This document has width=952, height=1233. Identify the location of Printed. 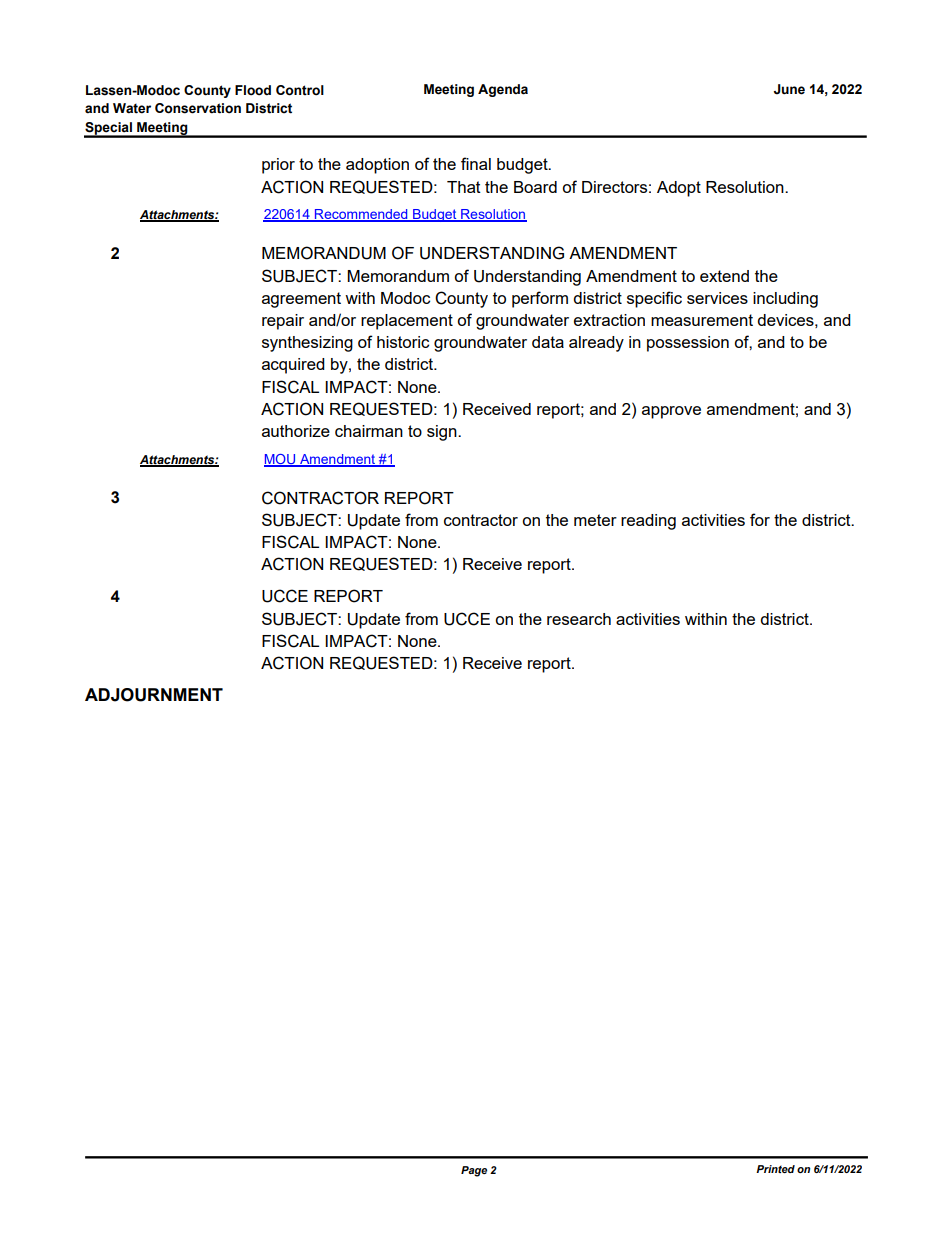
(775, 1169).
